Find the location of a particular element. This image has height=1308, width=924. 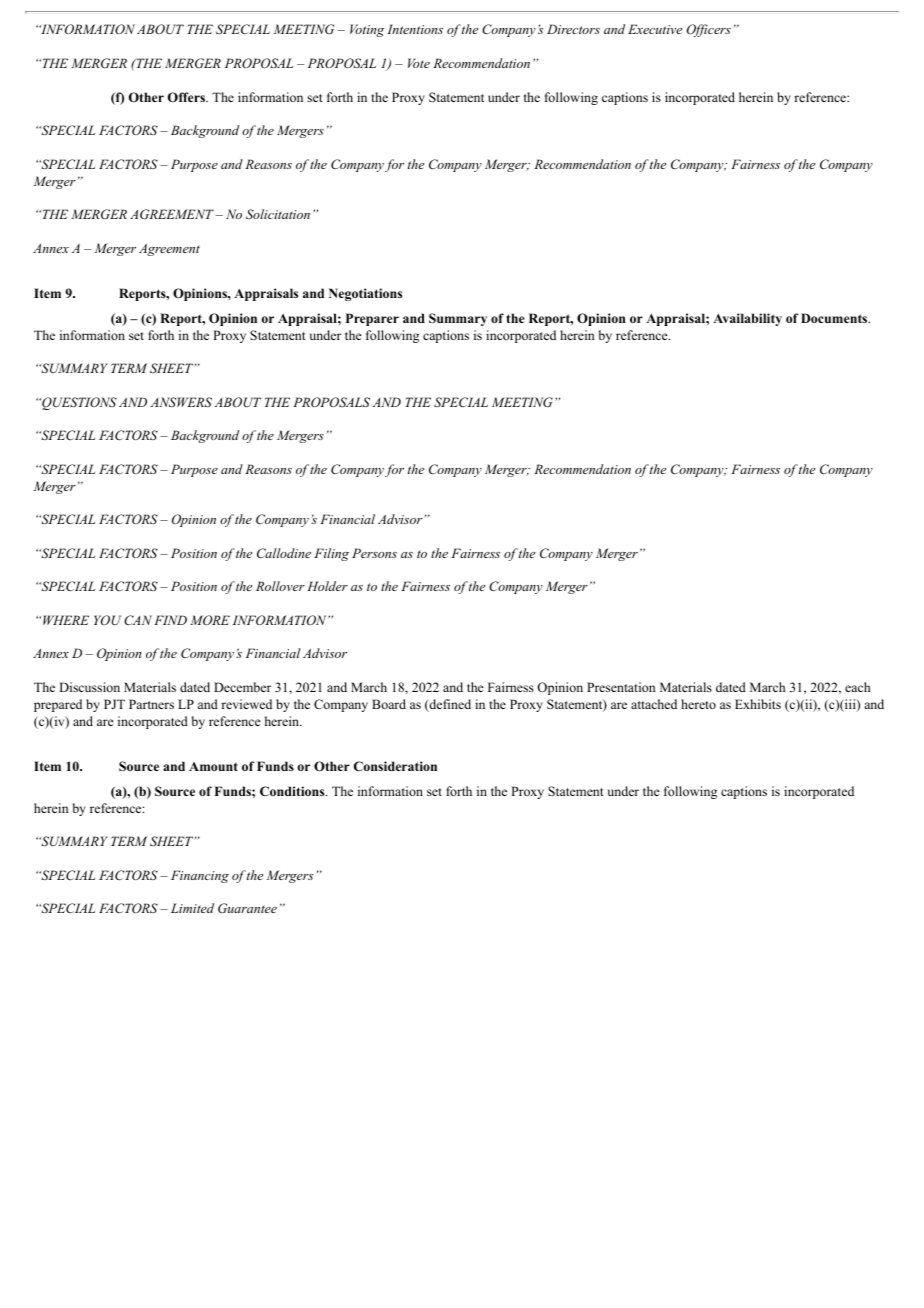

Guarantee is located at coordinates (247, 908).
